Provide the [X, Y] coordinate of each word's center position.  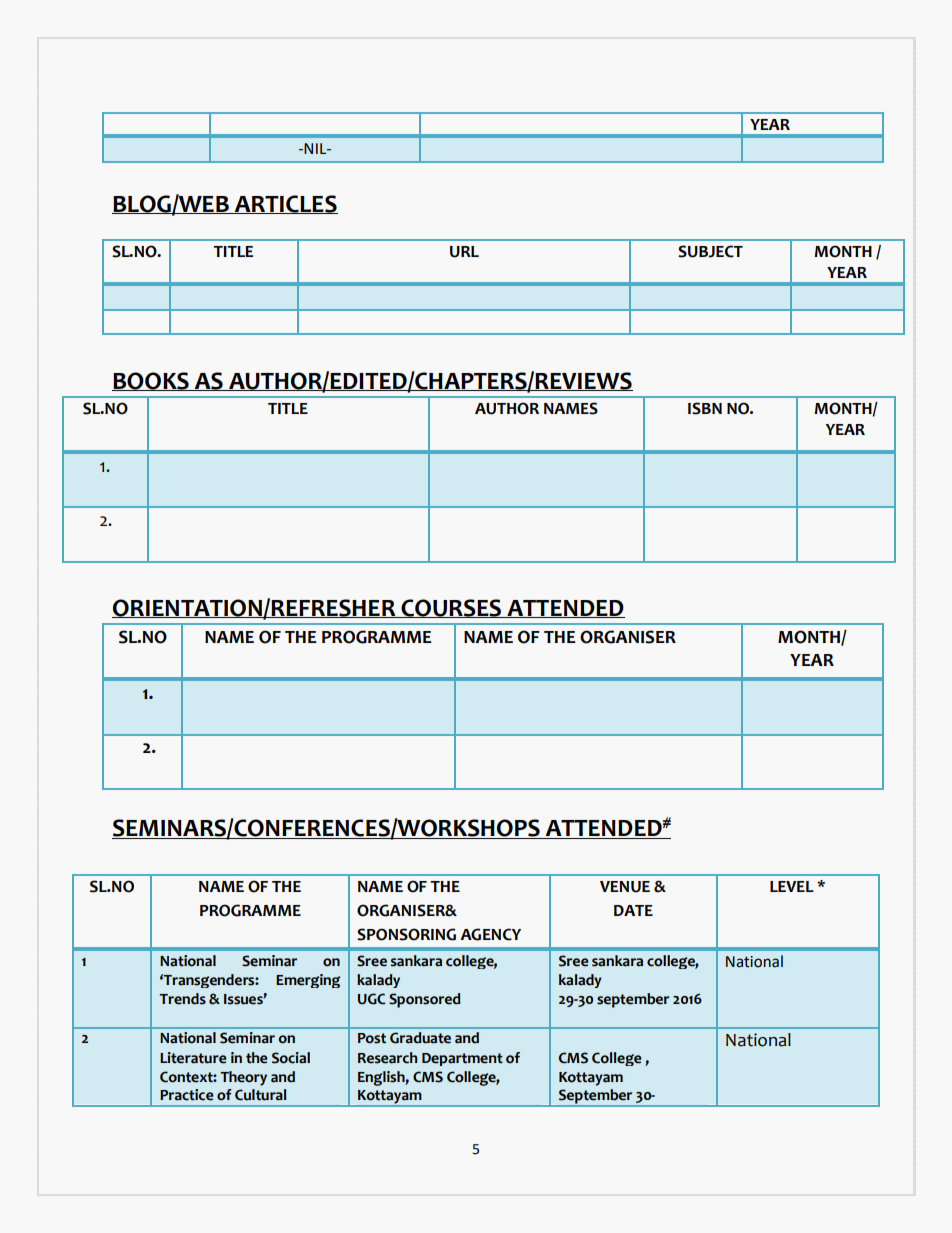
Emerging [308, 981]
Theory [243, 1078]
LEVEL [792, 886]
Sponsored [425, 1000]
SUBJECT [710, 251]
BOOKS [151, 381]
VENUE [625, 887]
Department [462, 1059]
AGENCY [490, 934]
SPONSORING [406, 934]
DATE [633, 910]
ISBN [705, 408]
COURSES [451, 608]
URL [464, 252]
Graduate [420, 1038]
